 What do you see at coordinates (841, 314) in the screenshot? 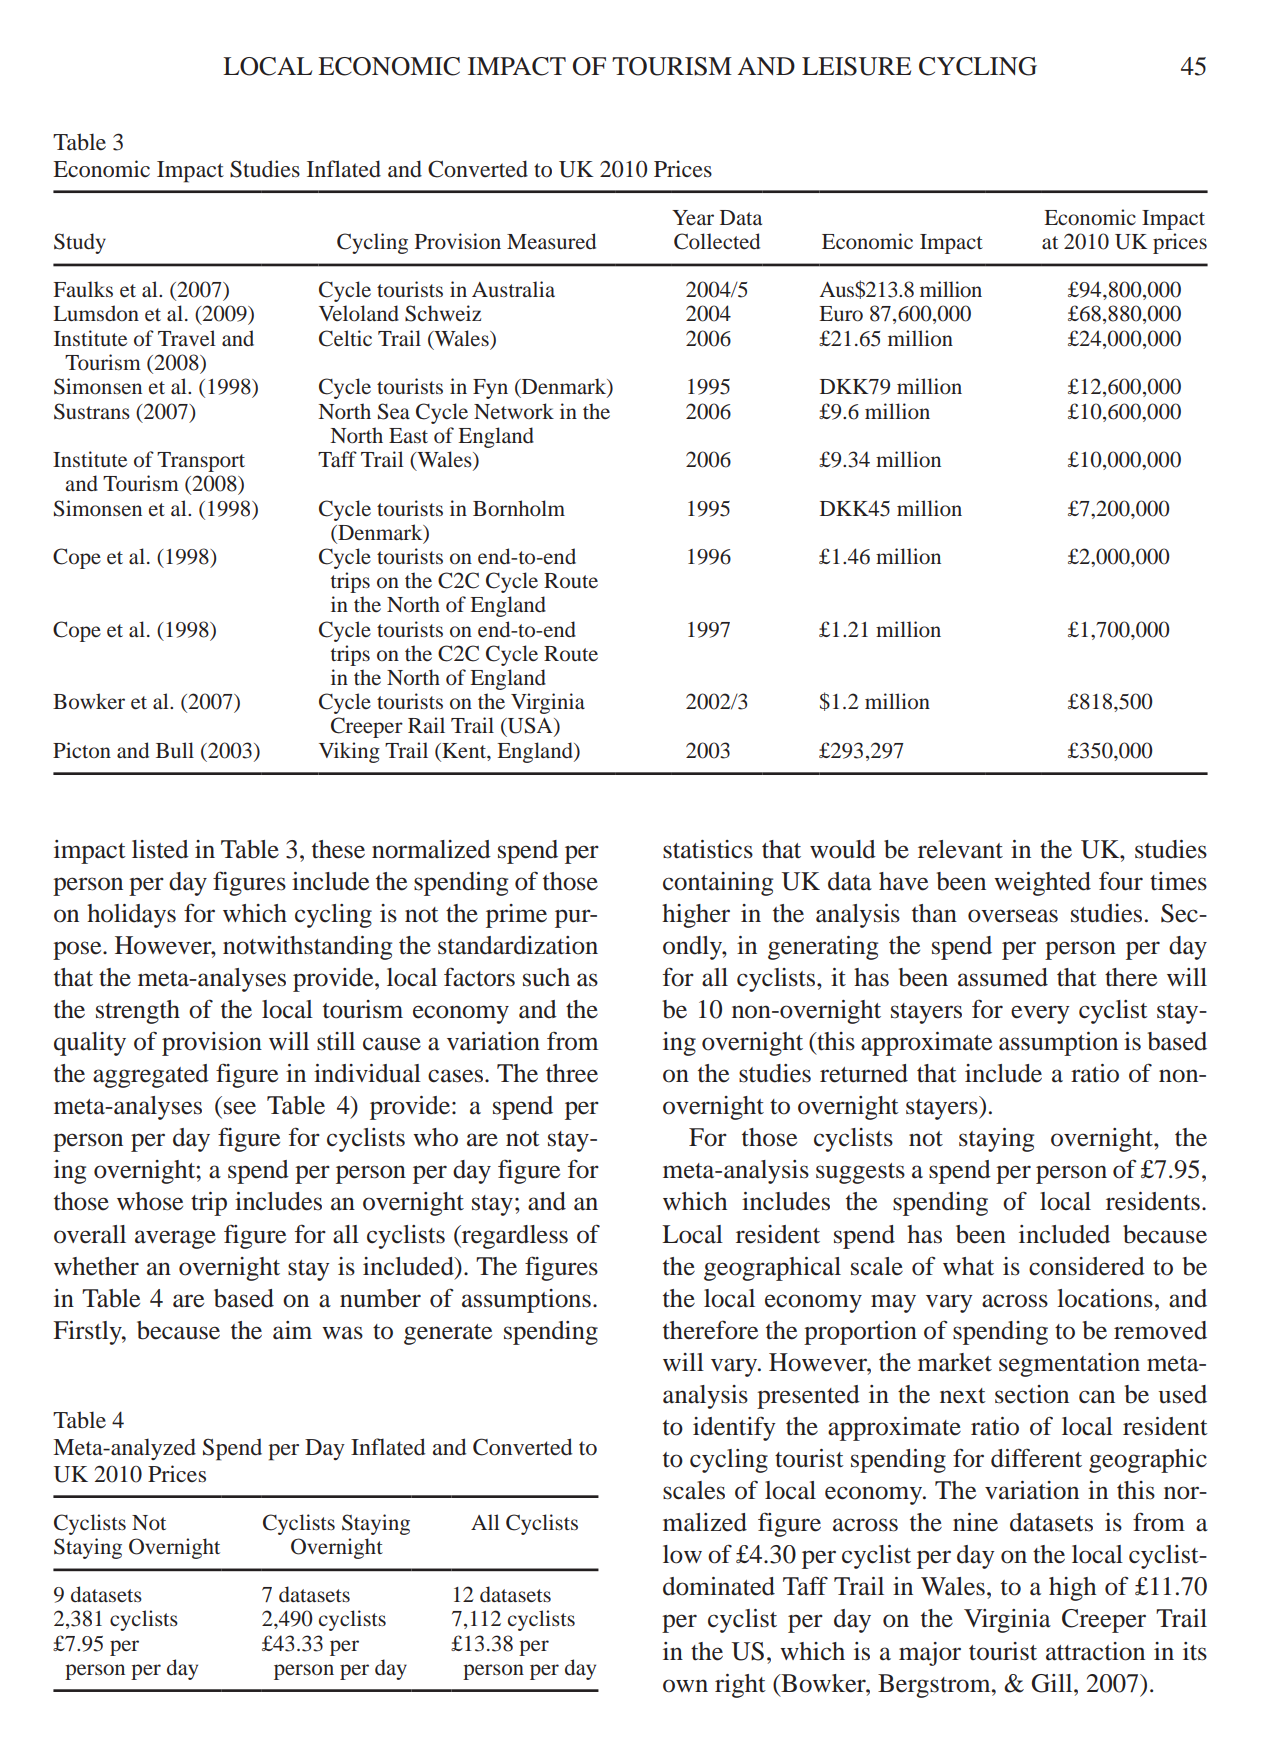
I see `Euro` at bounding box center [841, 314].
